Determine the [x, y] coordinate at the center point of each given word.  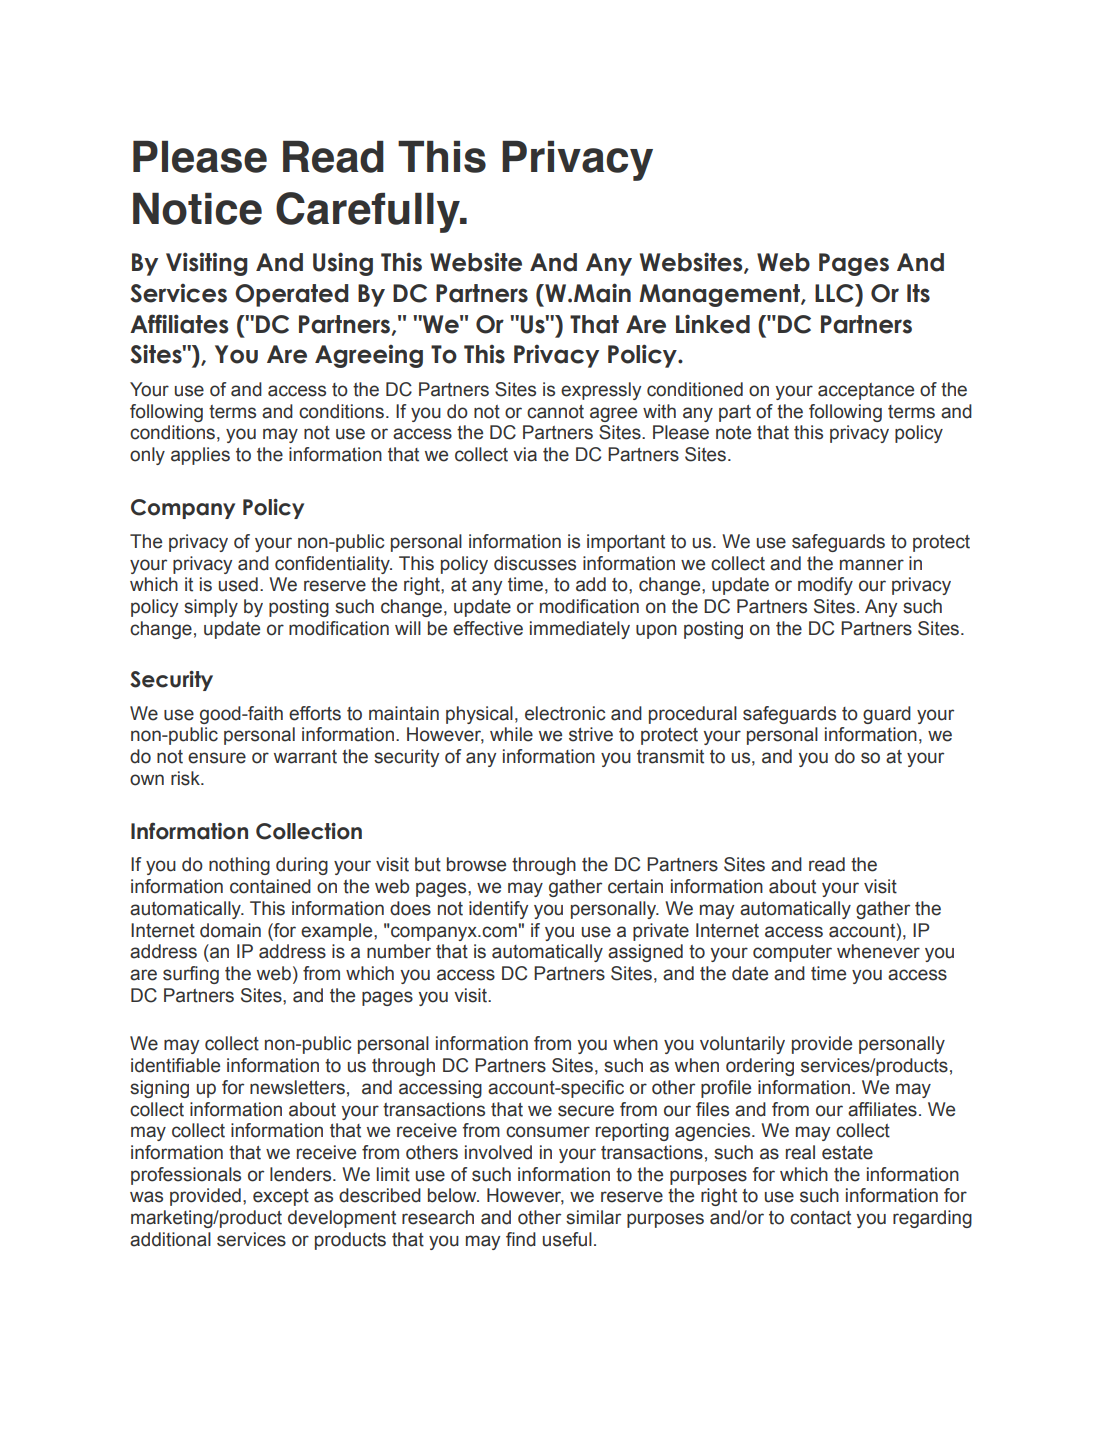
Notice [197, 209]
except [281, 1197]
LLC [835, 293]
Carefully [369, 212]
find [521, 1239]
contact [820, 1218]
